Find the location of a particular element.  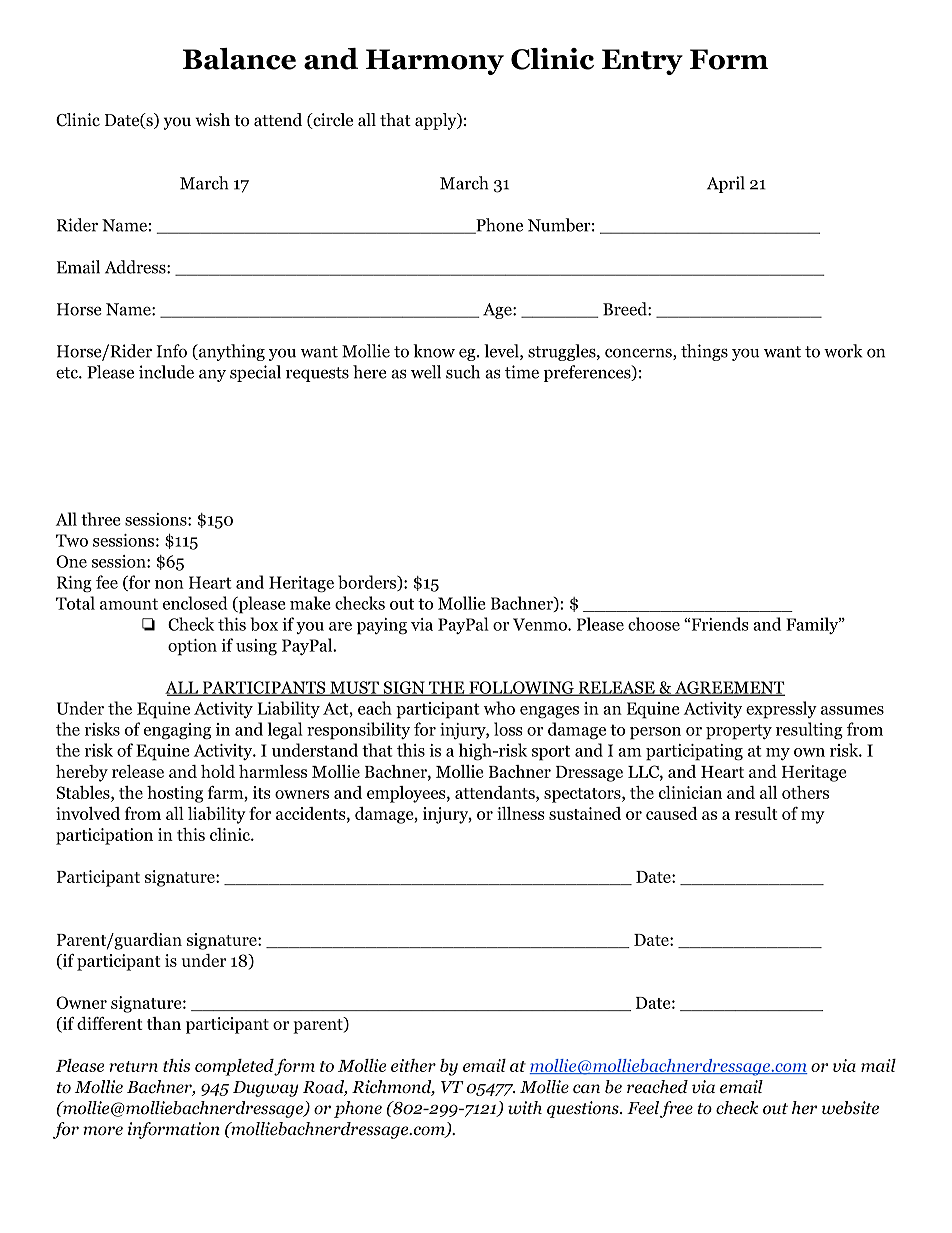

Entry is located at coordinates (642, 62).
